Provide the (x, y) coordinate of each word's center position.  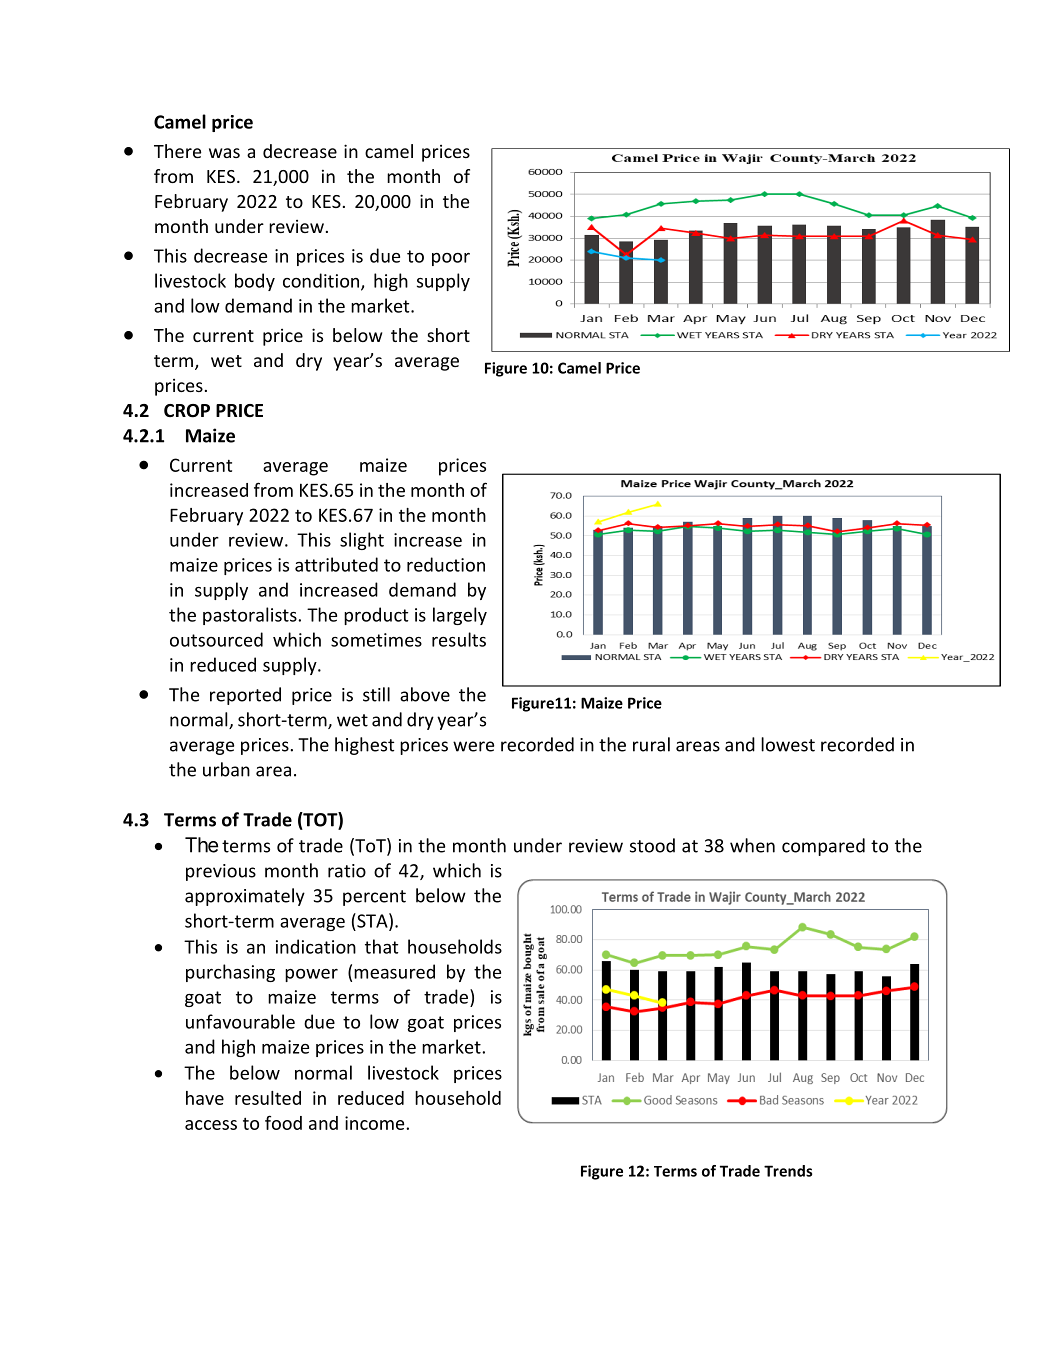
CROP (187, 411)
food (283, 1122)
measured (394, 971)
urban (226, 769)
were (473, 746)
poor (451, 259)
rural (651, 744)
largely (460, 616)
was (224, 153)
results (459, 639)
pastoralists (251, 616)
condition (322, 281)
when (752, 845)
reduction (446, 564)
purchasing (230, 973)
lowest (788, 744)
